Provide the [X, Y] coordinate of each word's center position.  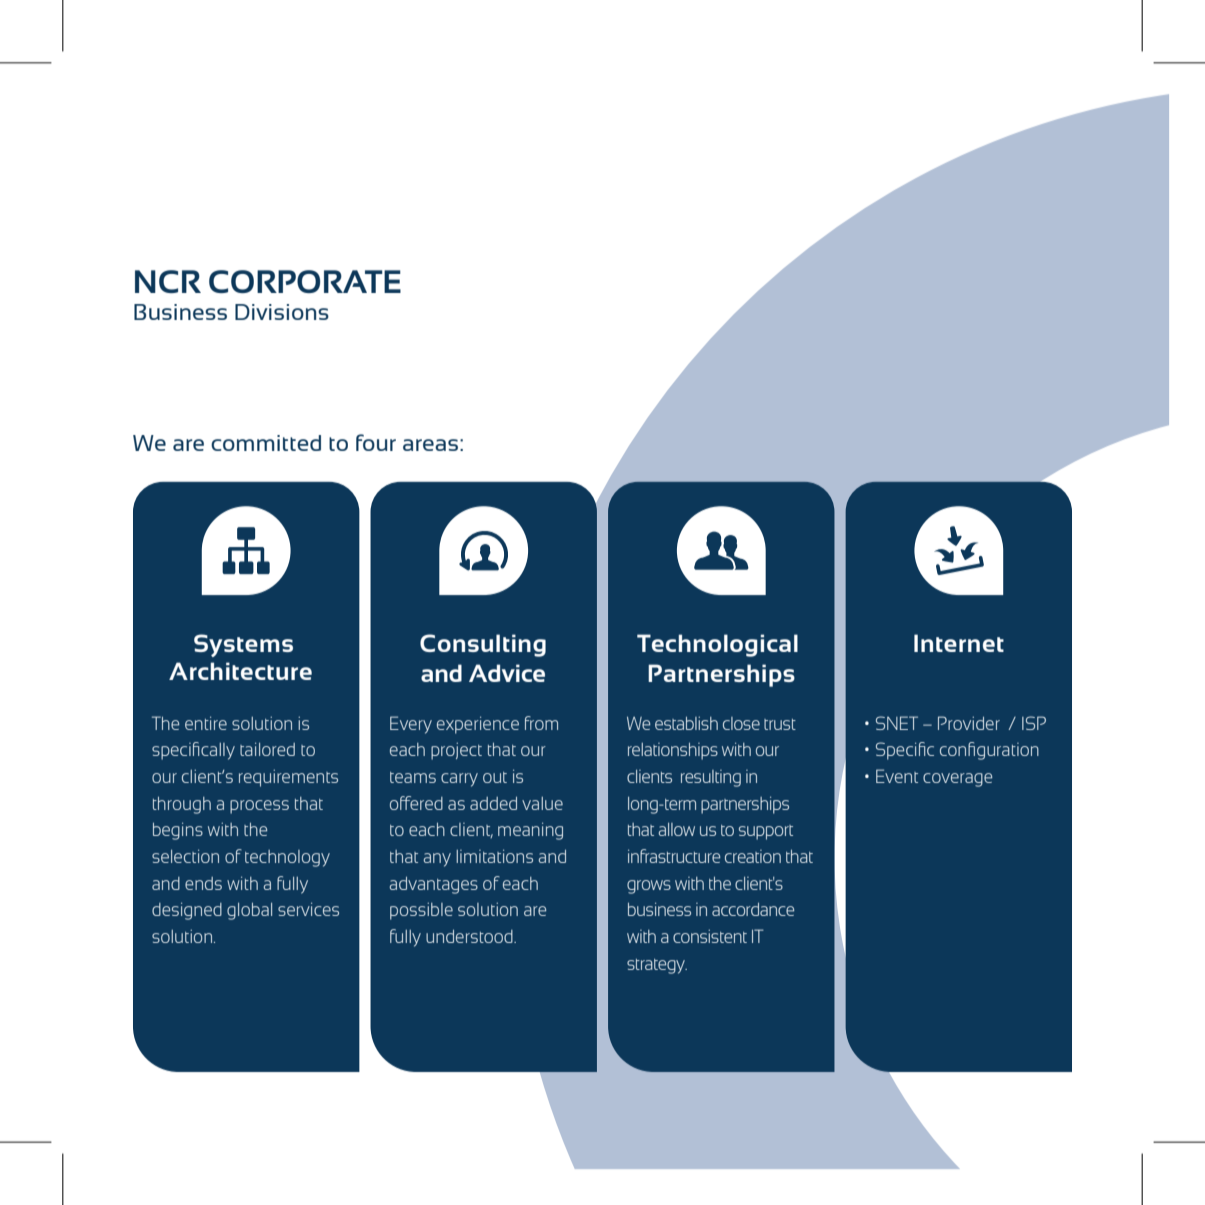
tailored [267, 749]
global [249, 911]
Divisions [282, 312]
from [541, 723]
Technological [717, 645]
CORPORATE [305, 281]
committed [266, 443]
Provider [969, 723]
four [376, 442]
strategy [657, 966]
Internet [959, 643]
